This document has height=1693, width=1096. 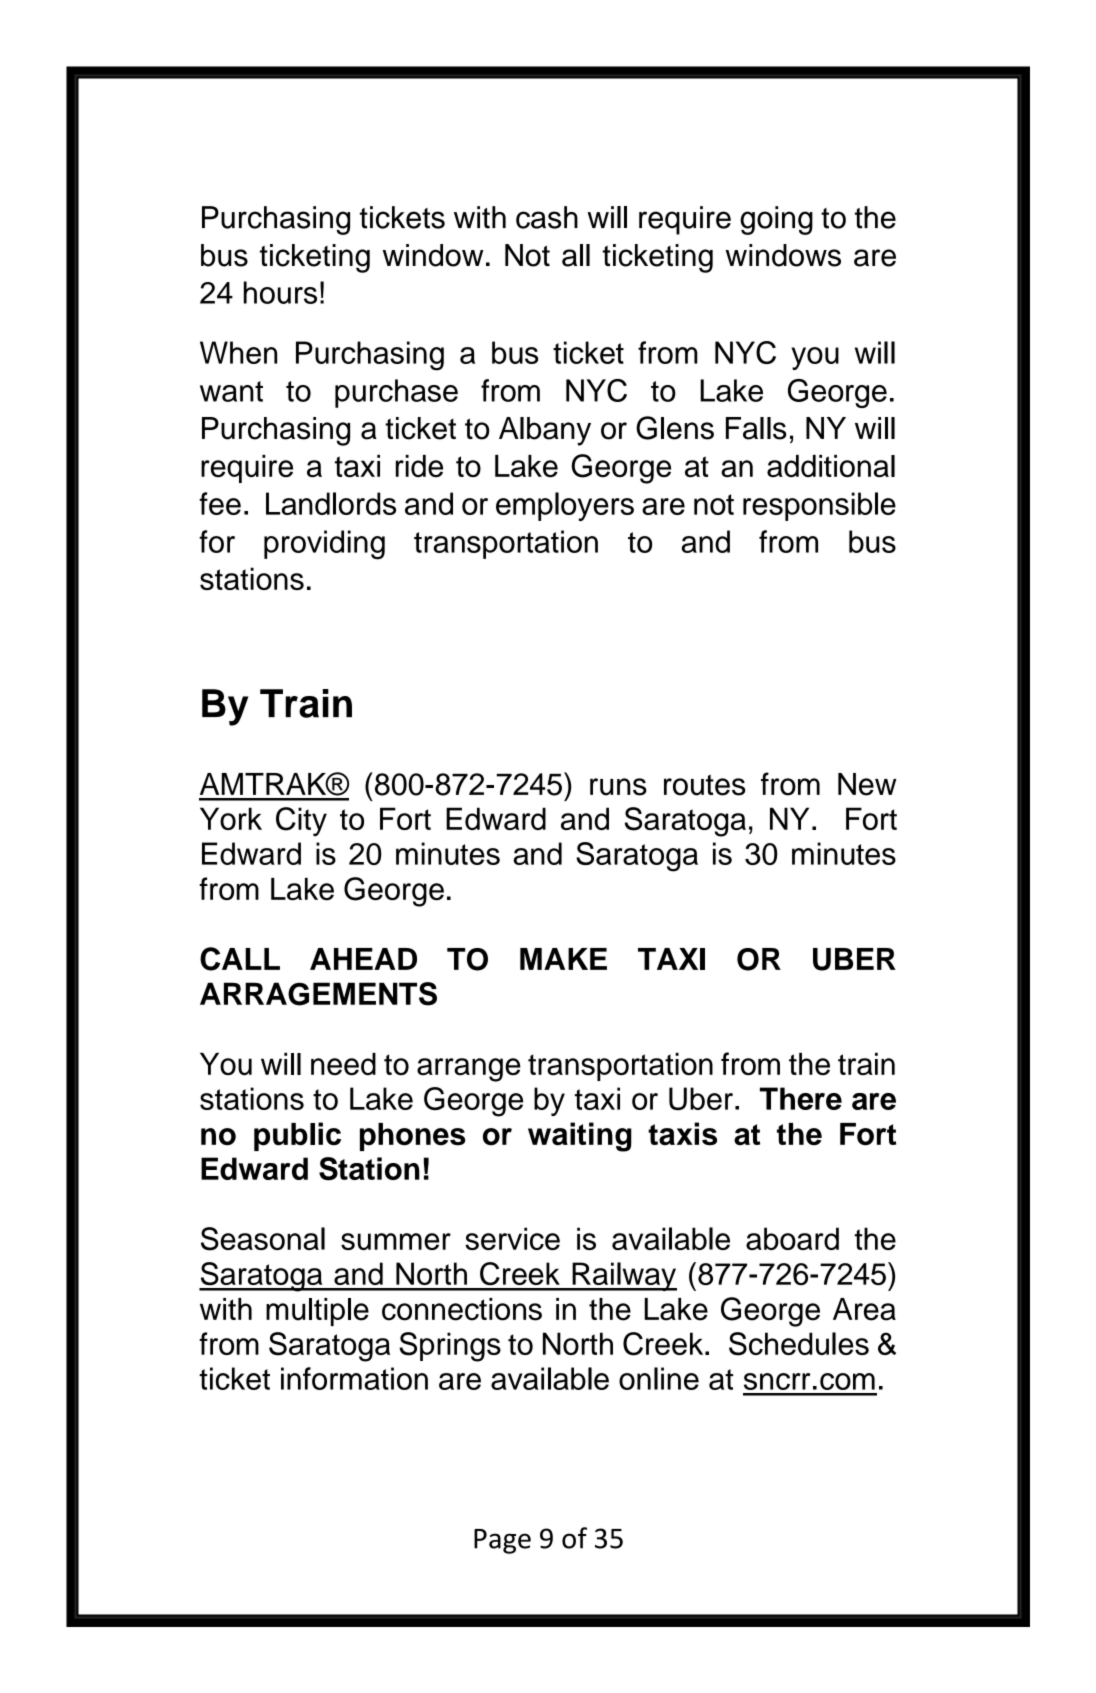 What do you see at coordinates (867, 784) in the document?
I see `New` at bounding box center [867, 784].
